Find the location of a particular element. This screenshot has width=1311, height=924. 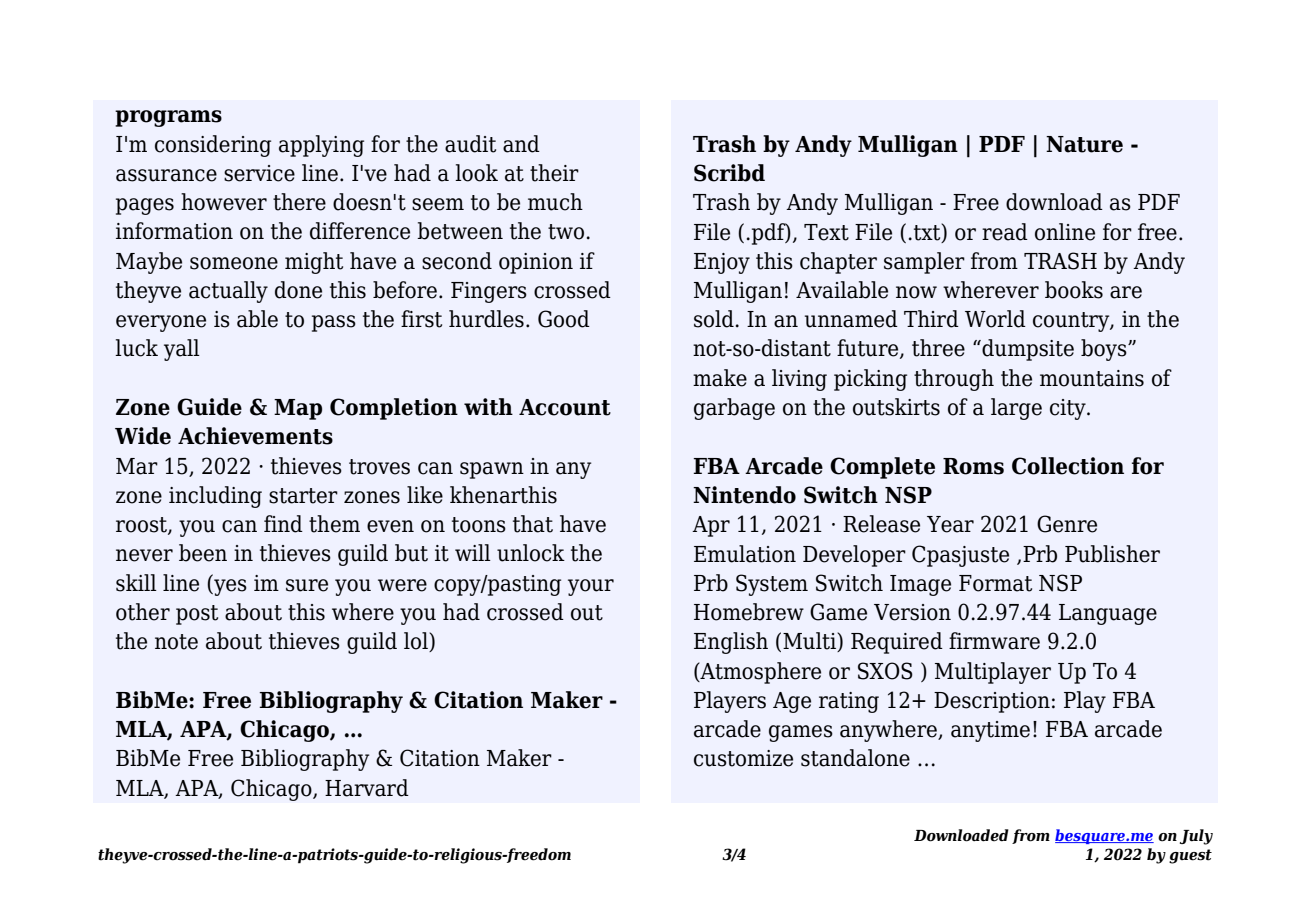

note is located at coordinates (176, 642).
